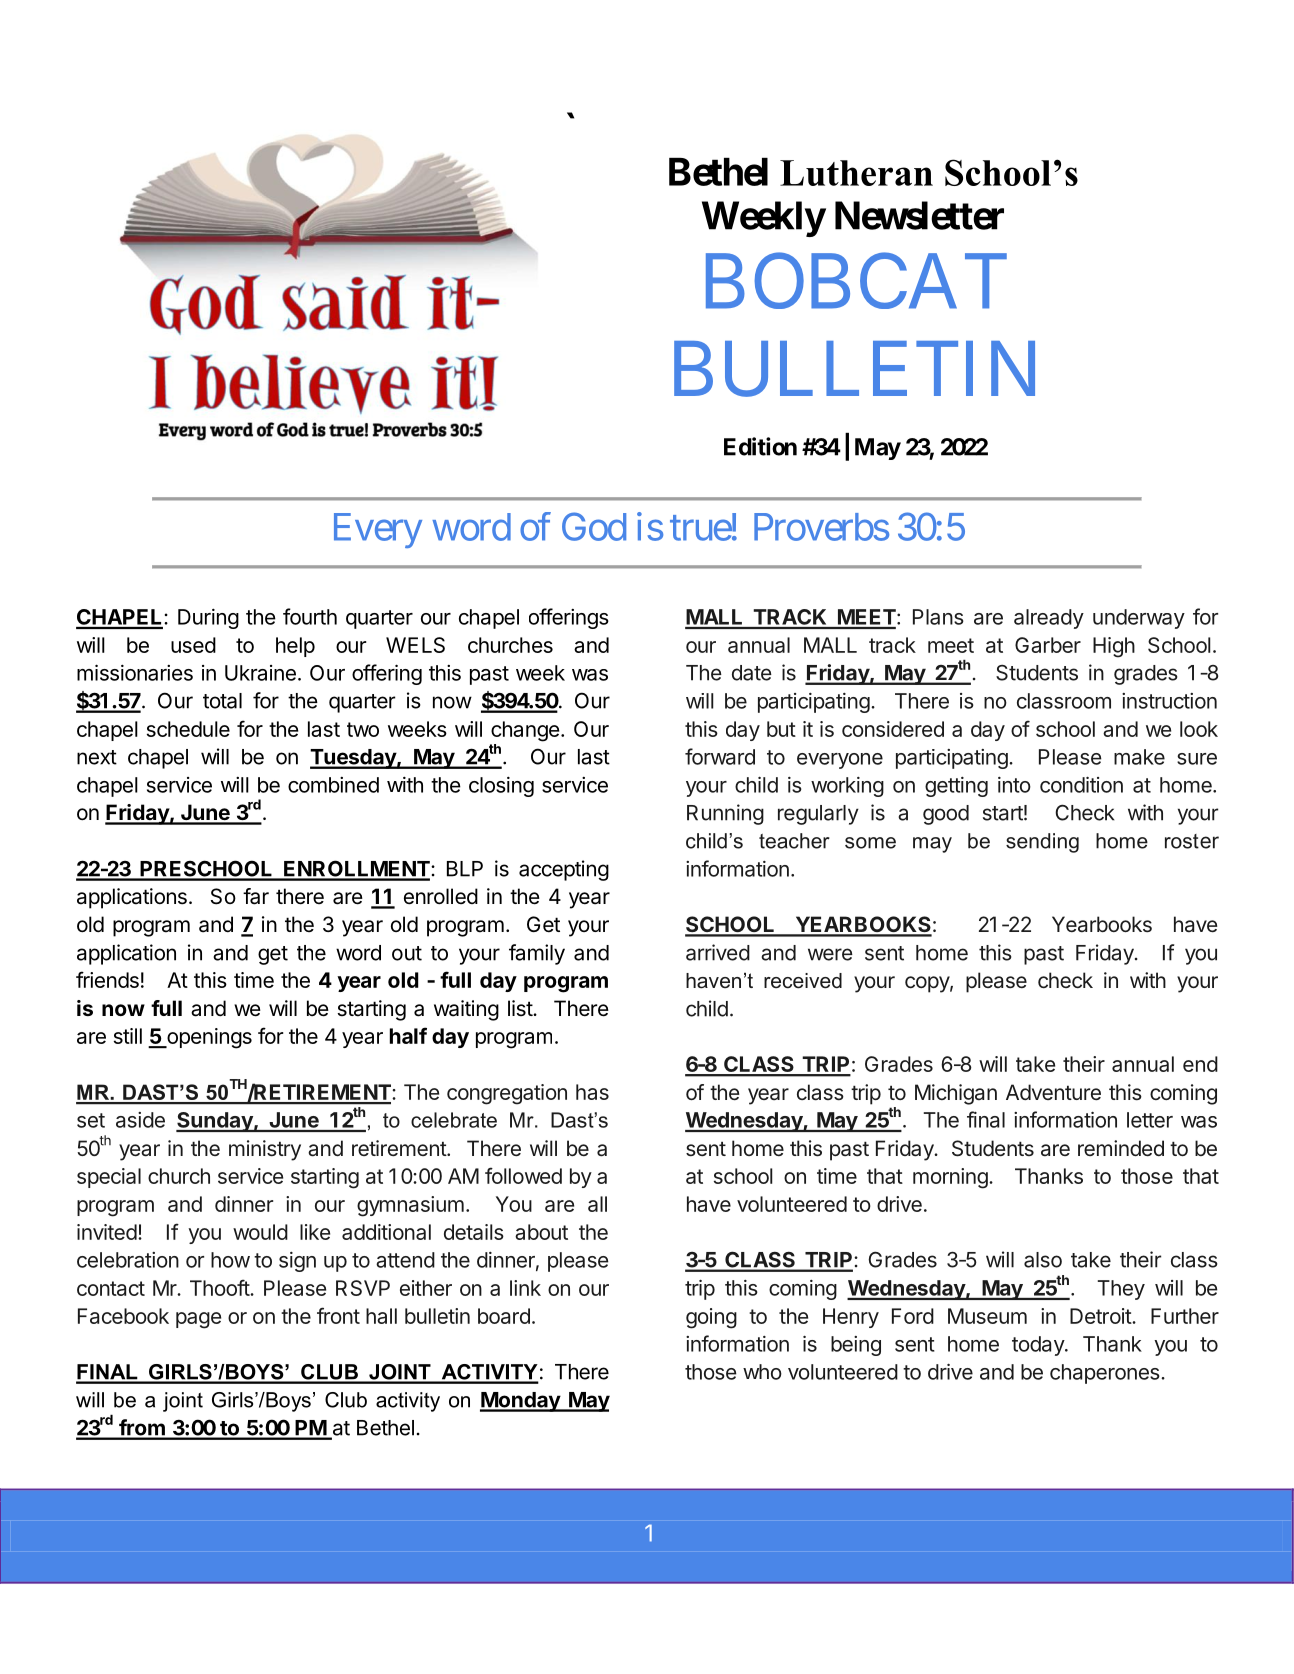 This document has width=1294, height=1674. I want to click on condition, so click(1081, 785).
